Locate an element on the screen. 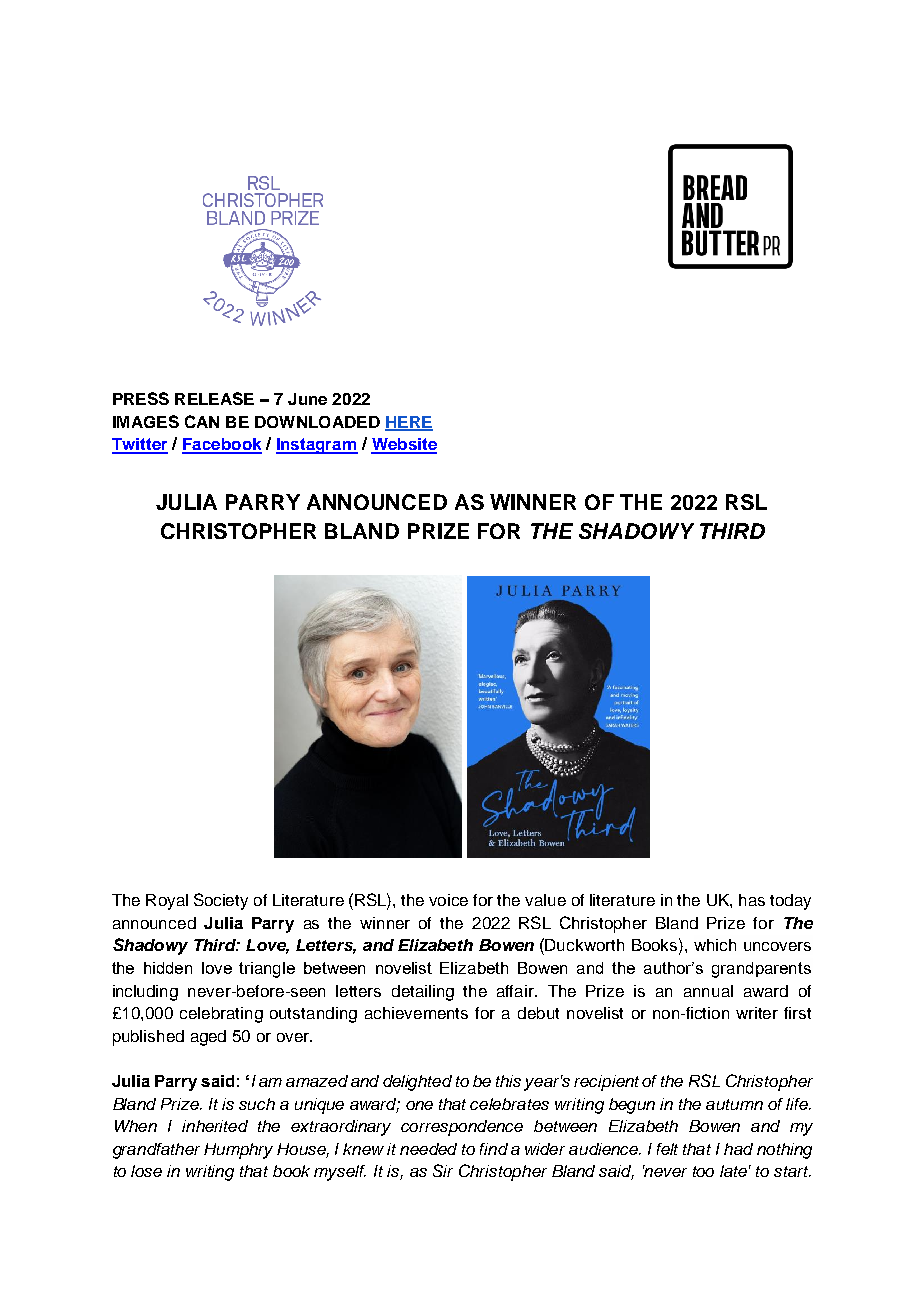 The height and width of the screenshot is (1307, 924). Humphry is located at coordinates (238, 1151).
